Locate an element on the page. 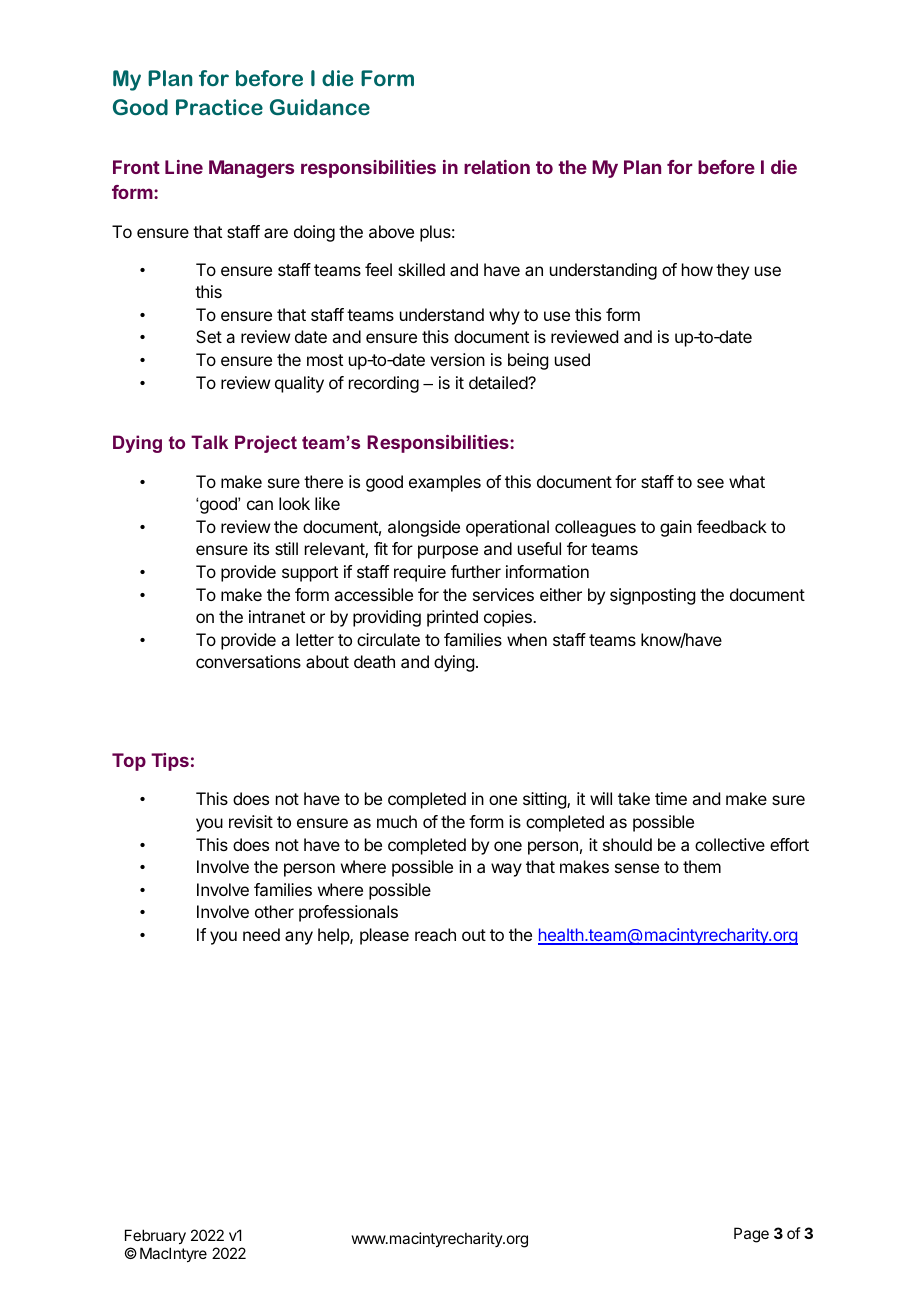 The height and width of the document is (1308, 924). further is located at coordinates (476, 571).
